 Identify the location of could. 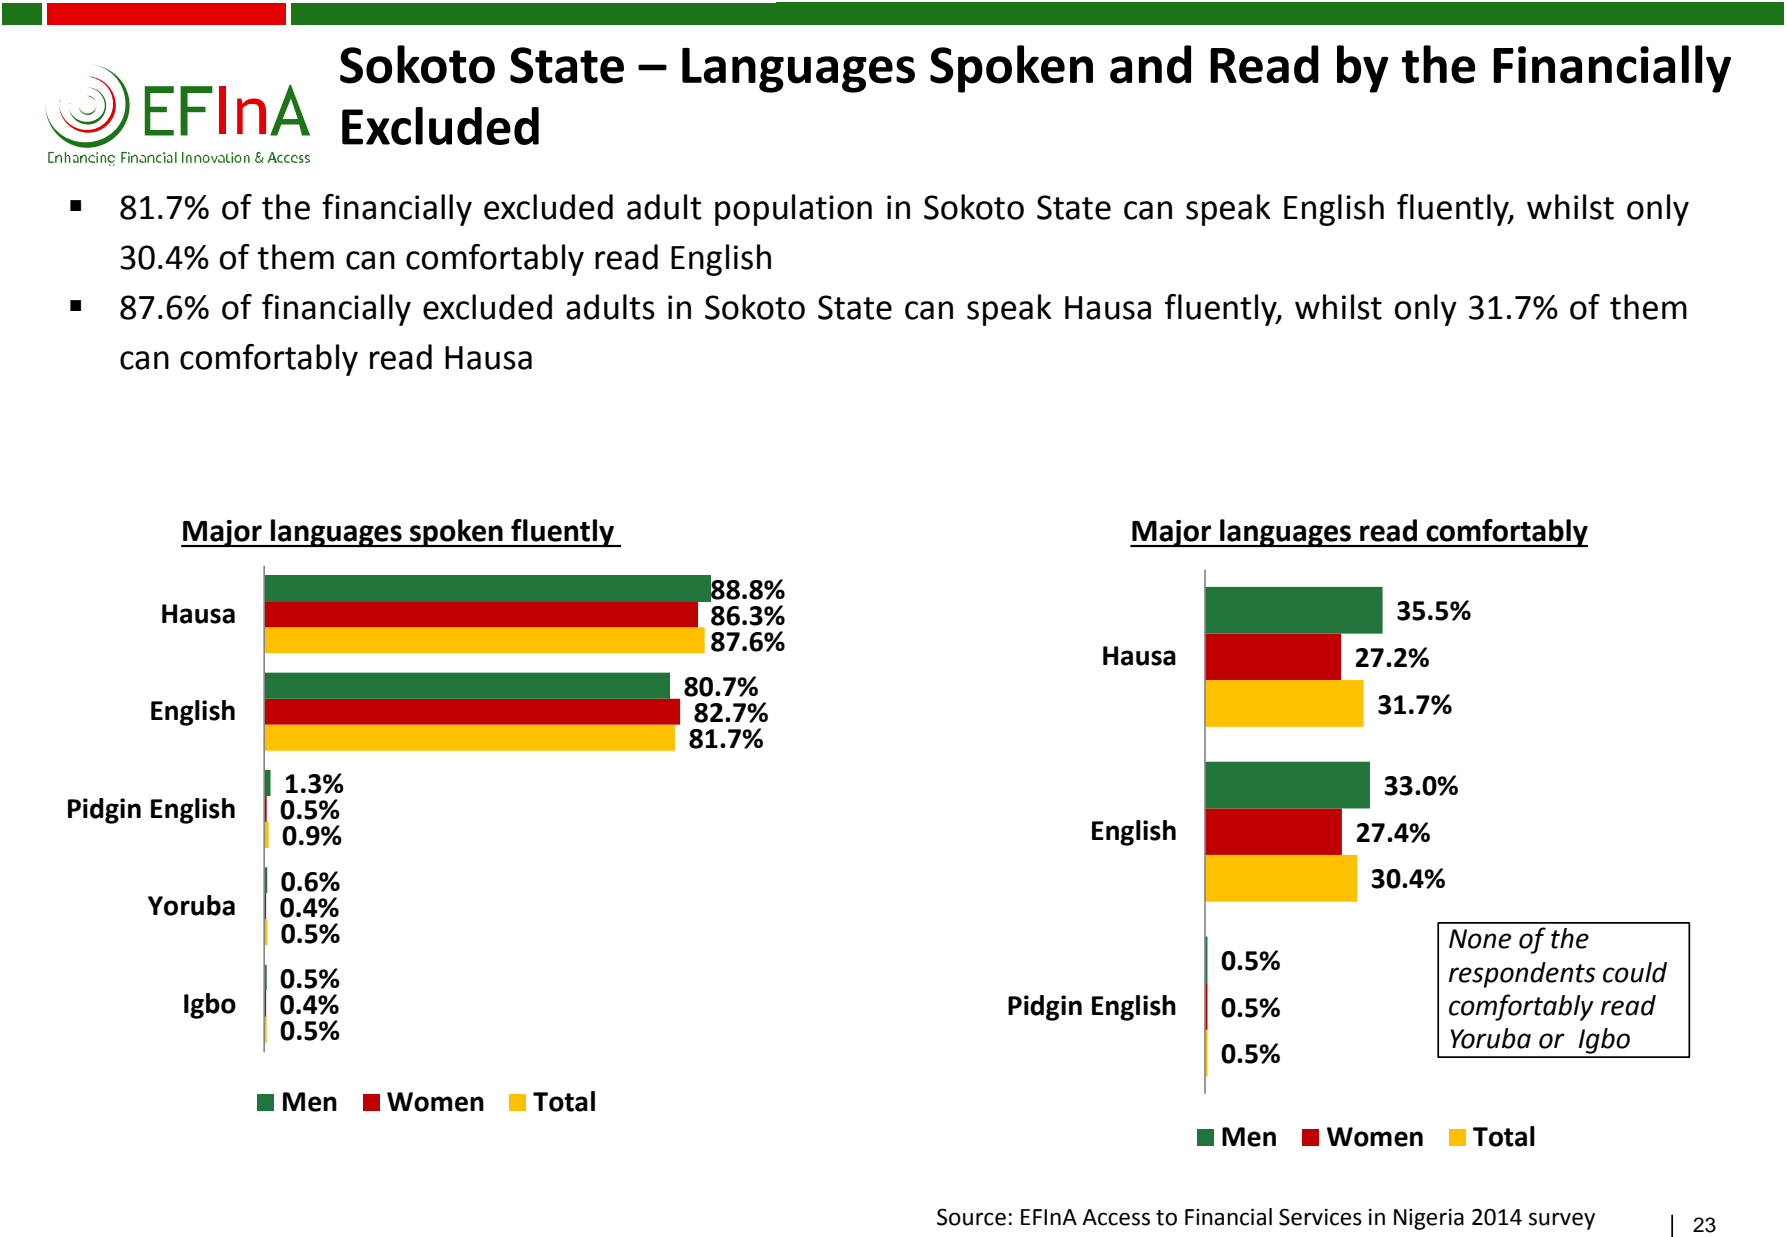
(1635, 972).
